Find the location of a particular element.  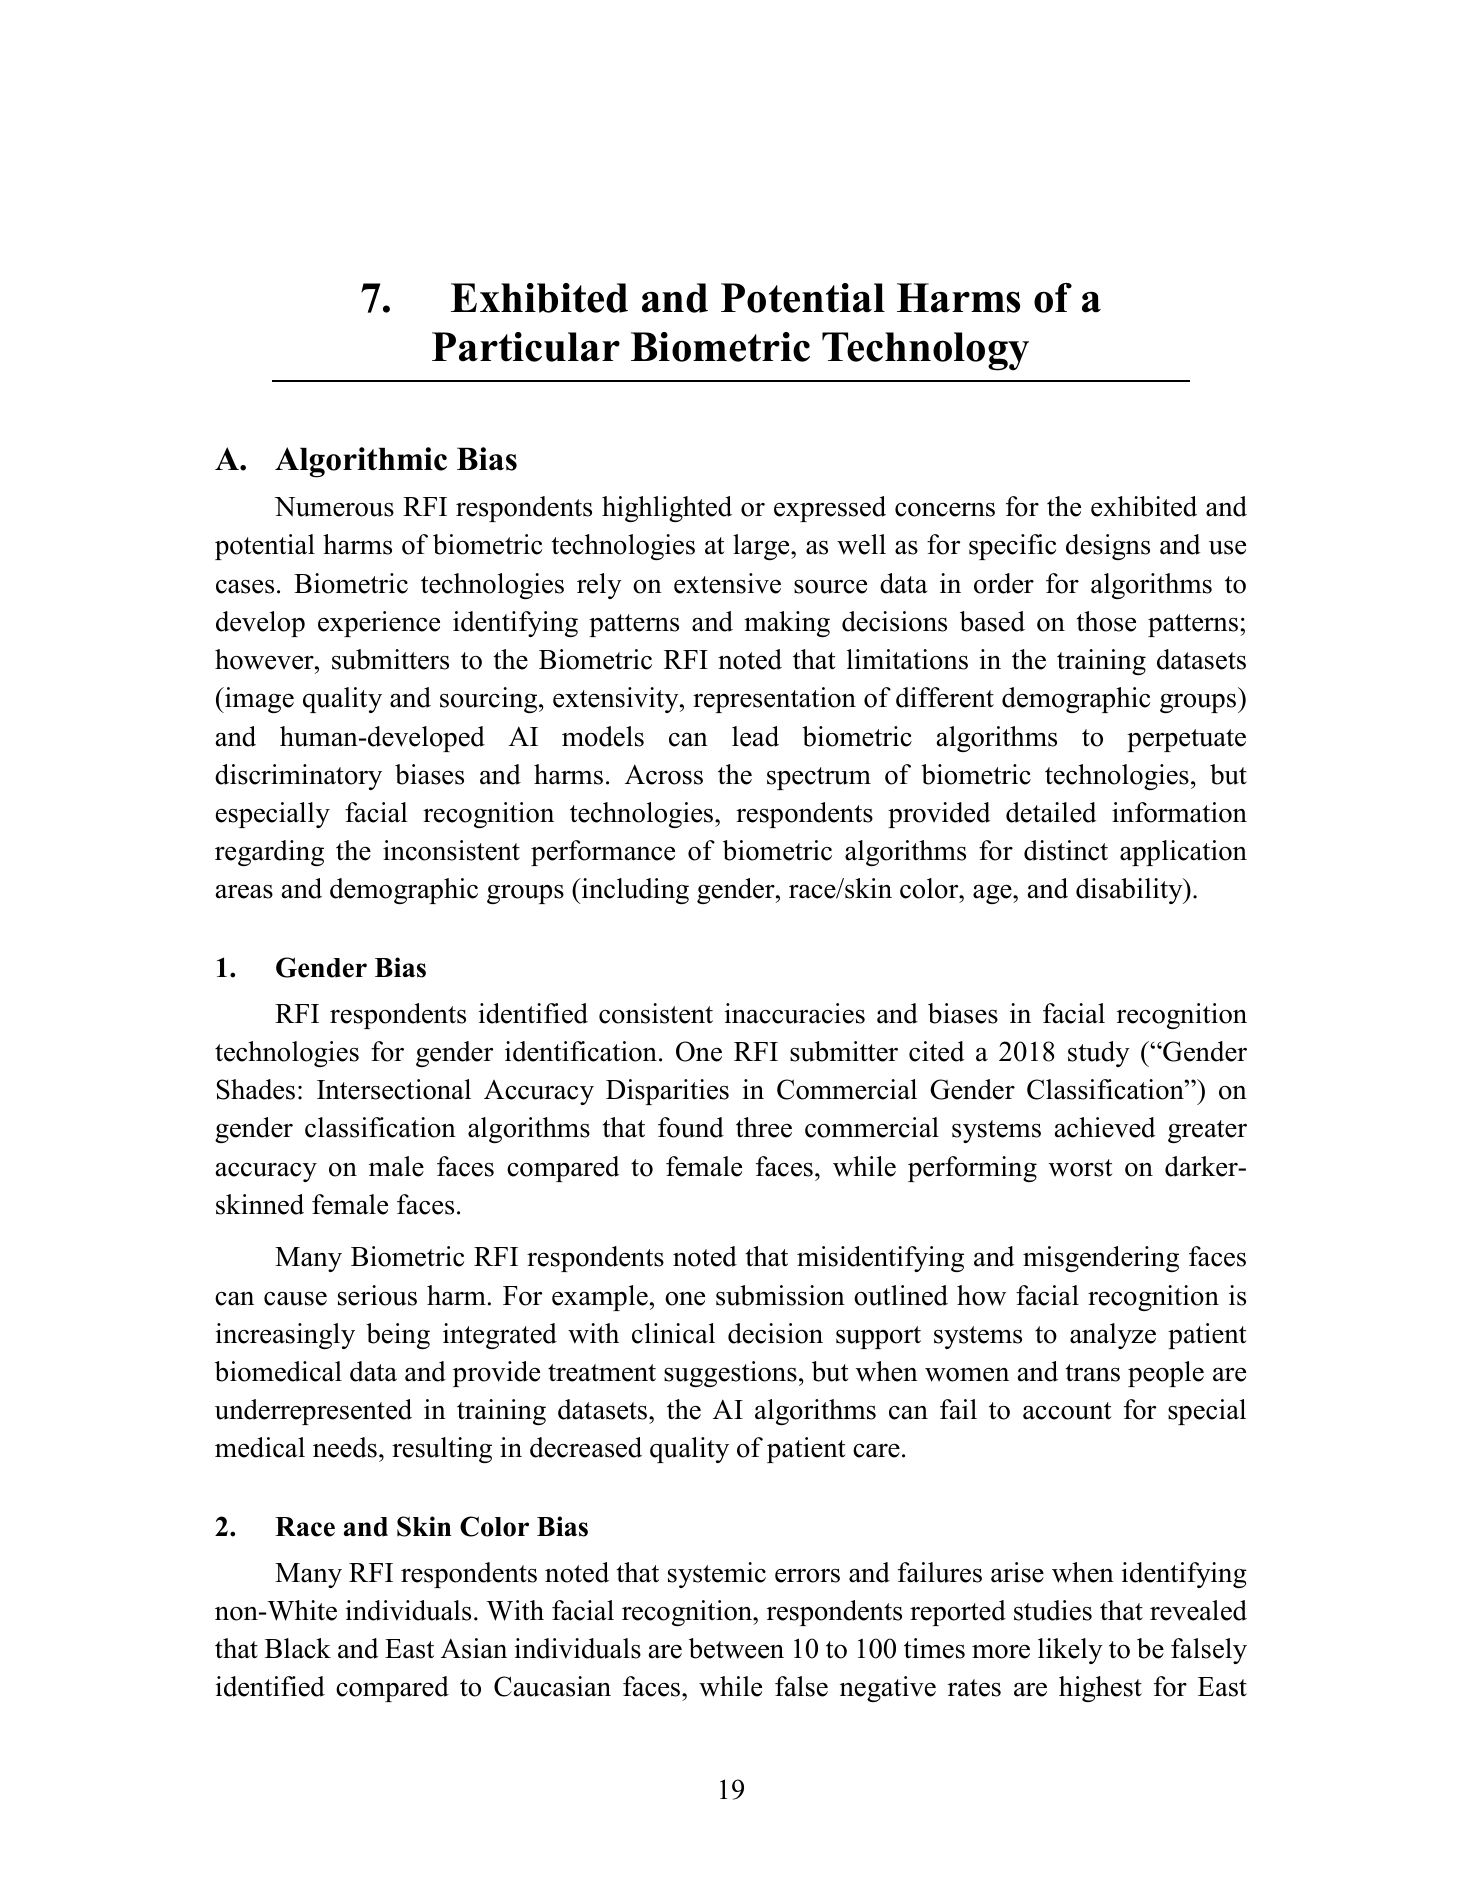

being is located at coordinates (398, 1336).
